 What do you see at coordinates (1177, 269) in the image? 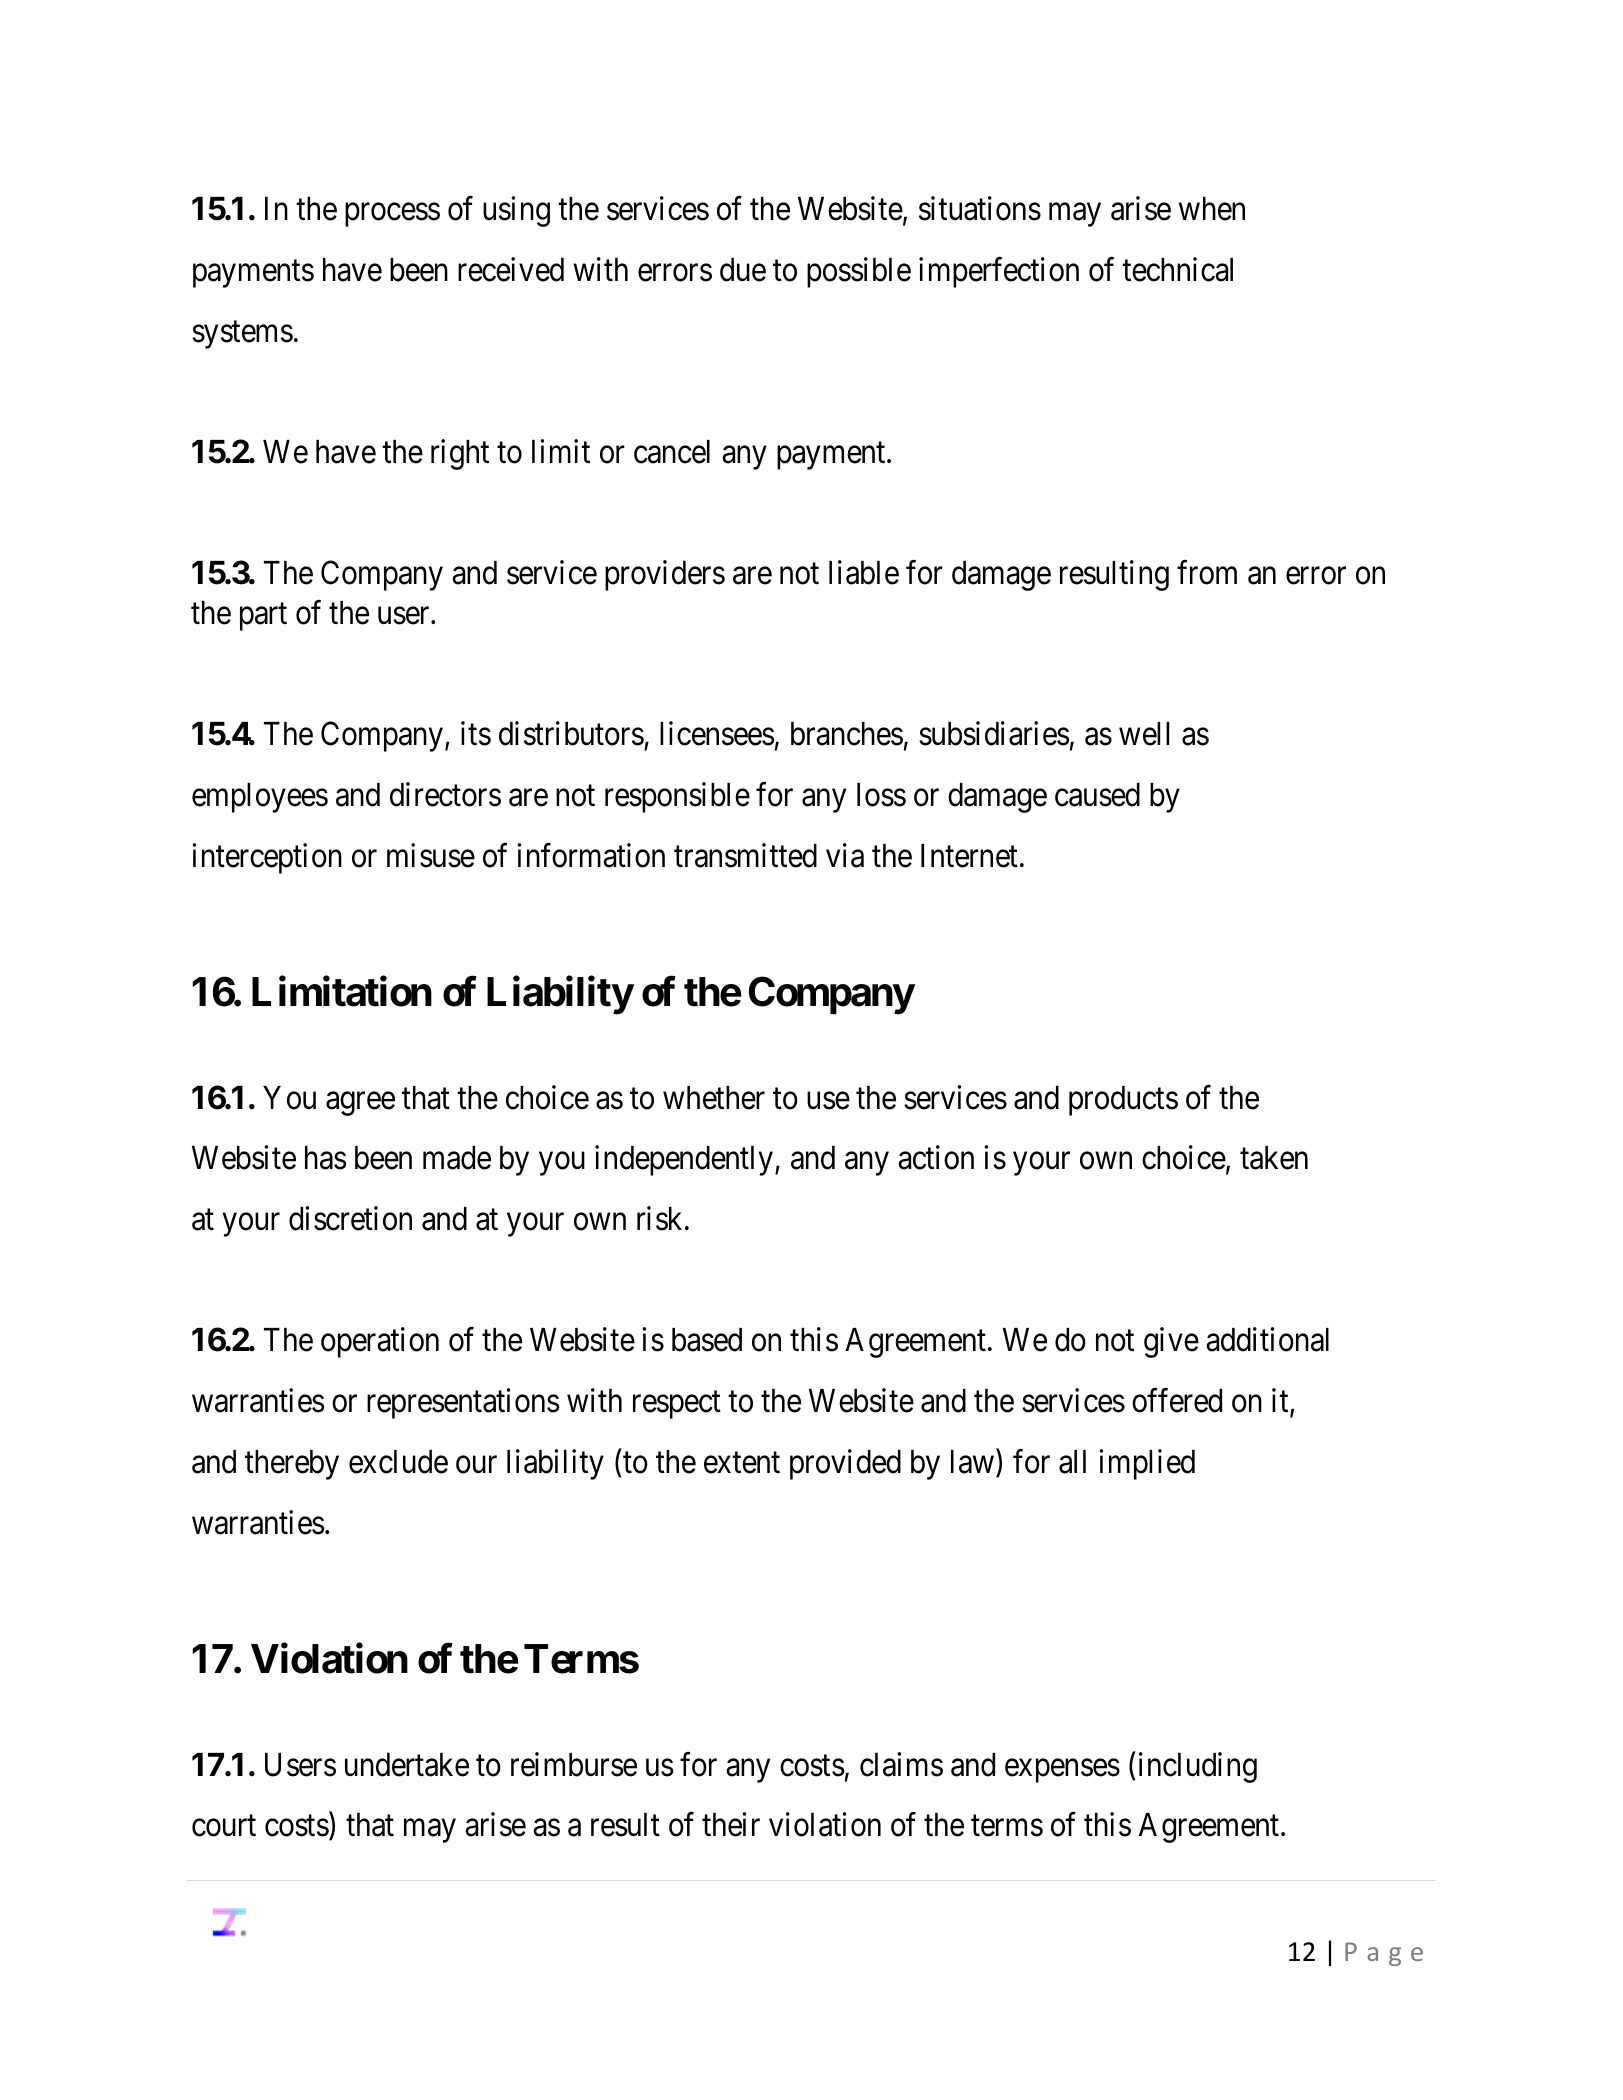
I see `technical` at bounding box center [1177, 269].
